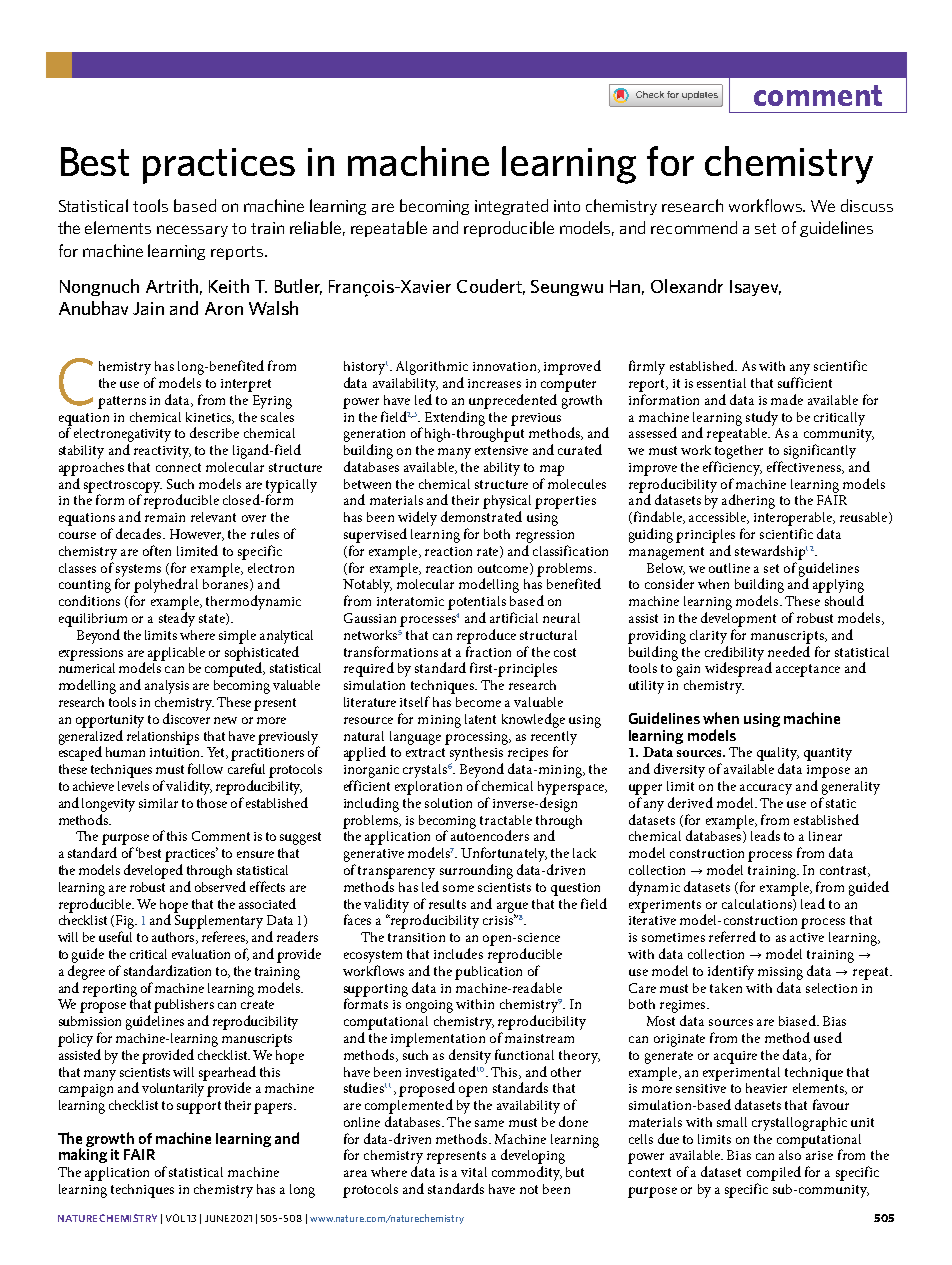 The image size is (952, 1265). What do you see at coordinates (778, 755) in the screenshot?
I see `quality` at bounding box center [778, 755].
